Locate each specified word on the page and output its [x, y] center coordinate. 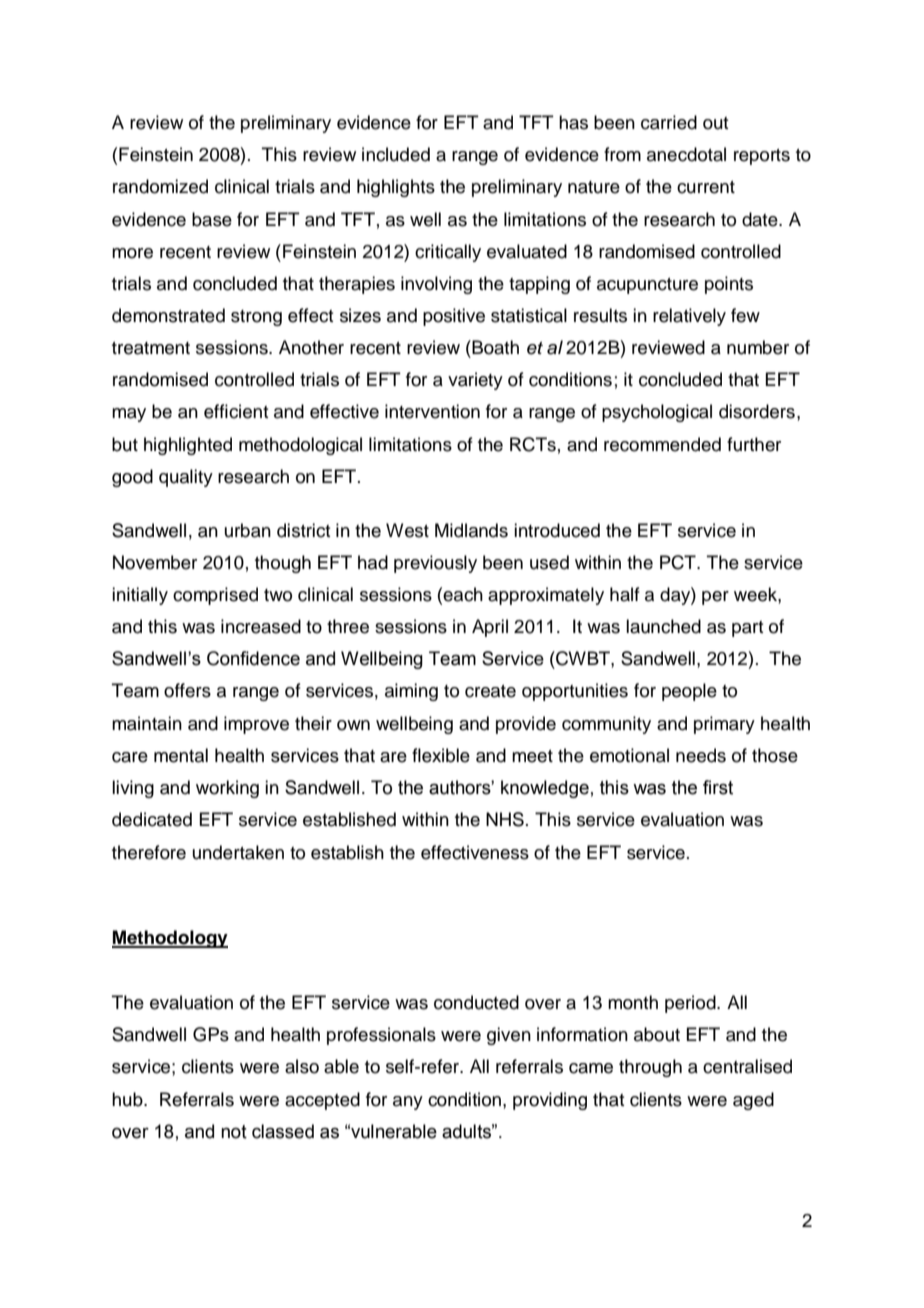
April [490, 628]
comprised [215, 596]
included [396, 154]
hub [128, 1099]
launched [663, 626]
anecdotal [686, 154]
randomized [160, 186]
